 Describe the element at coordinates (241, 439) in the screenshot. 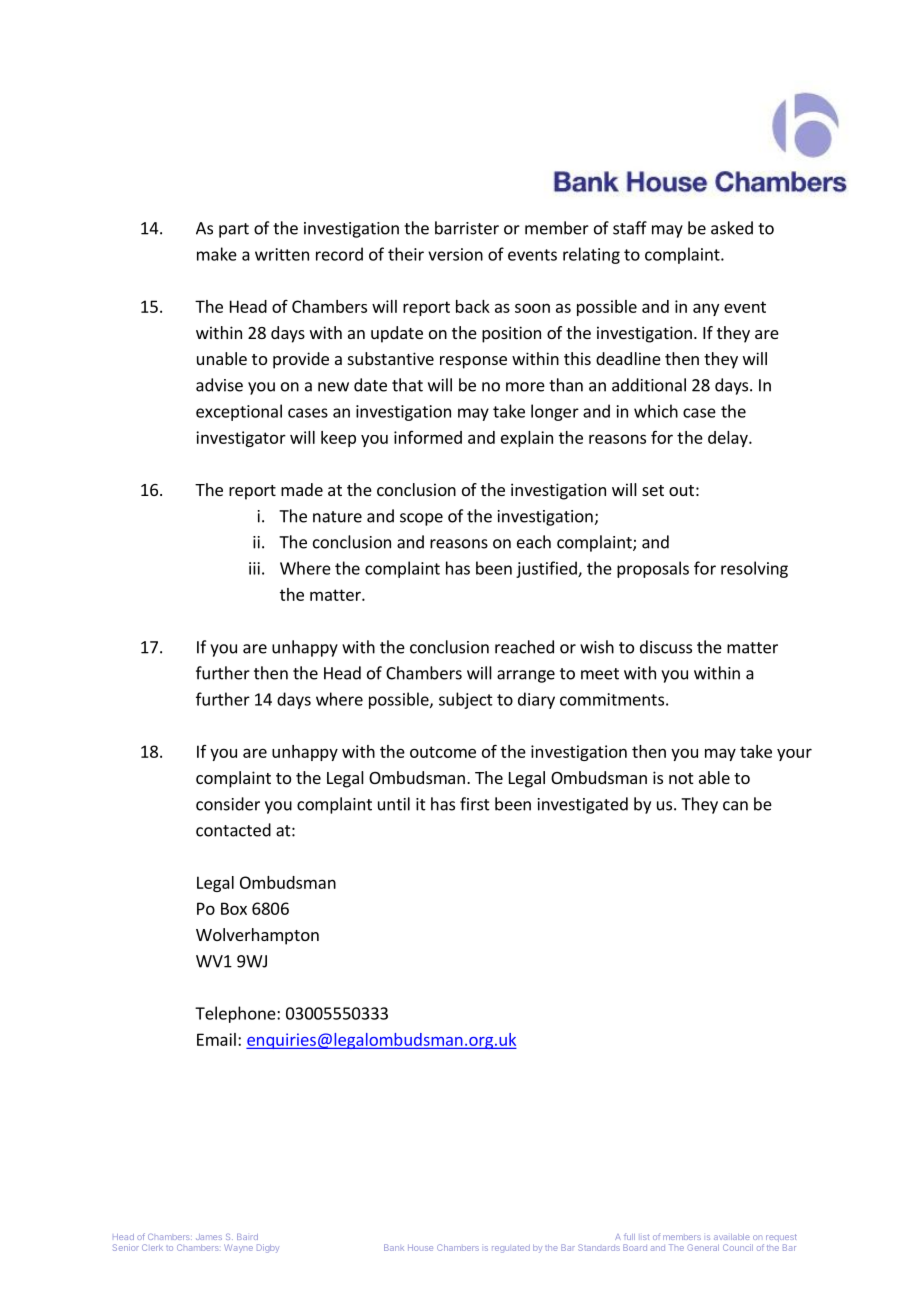

I see `investigator` at that location.
